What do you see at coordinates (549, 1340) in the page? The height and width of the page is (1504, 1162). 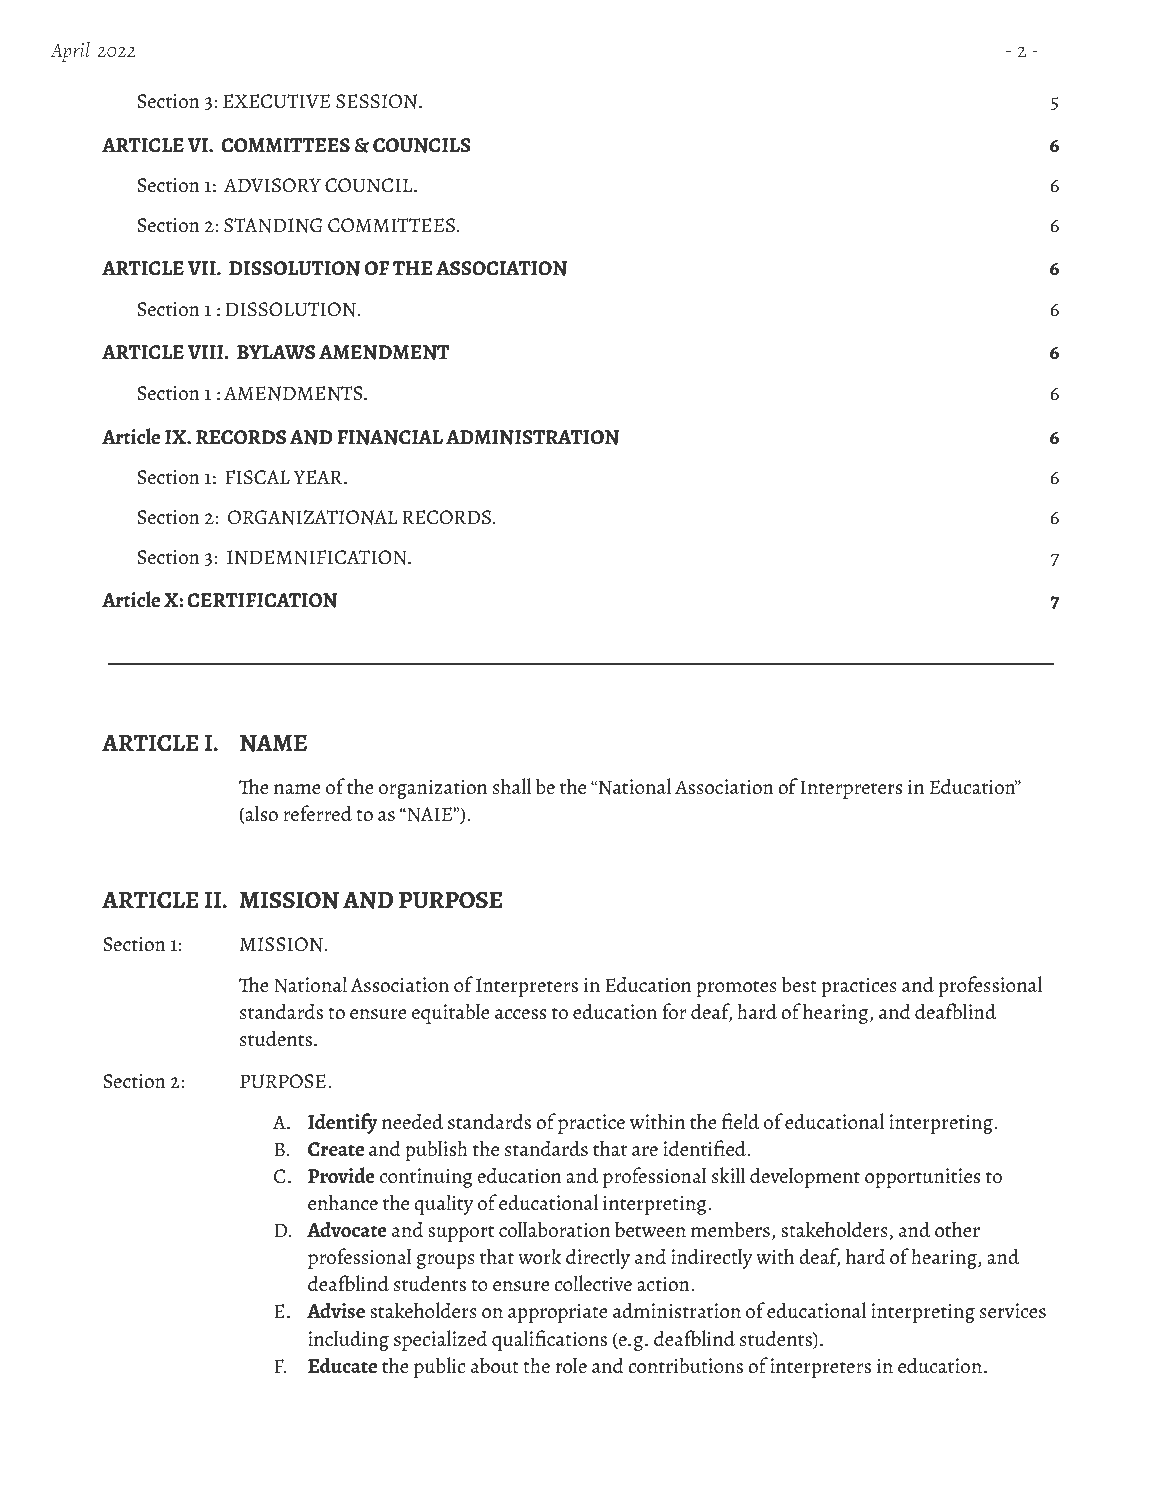 I see `qualifications` at bounding box center [549, 1340].
